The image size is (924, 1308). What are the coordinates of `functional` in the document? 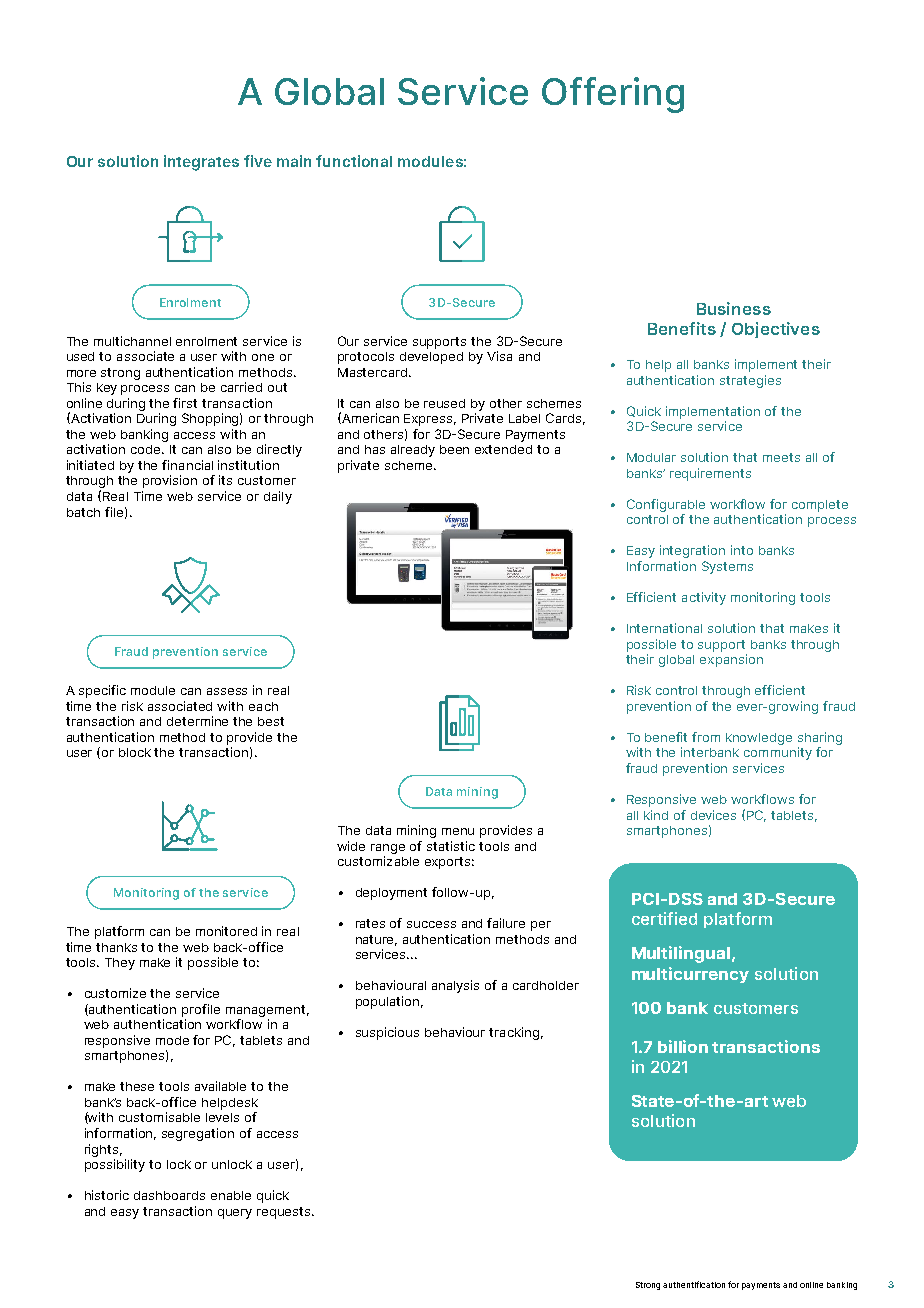 It's located at (354, 161).
